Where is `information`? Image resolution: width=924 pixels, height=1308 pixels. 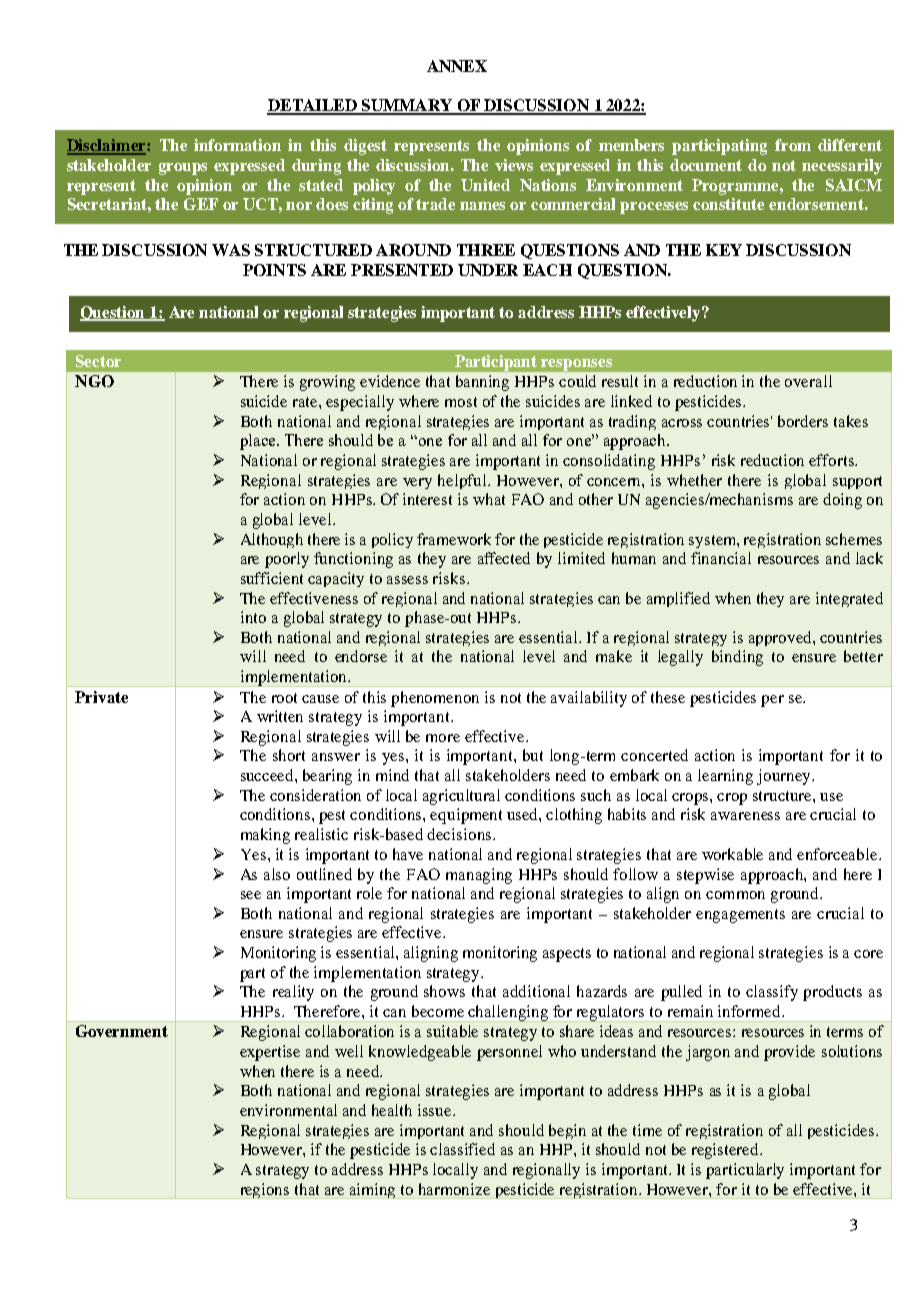
information is located at coordinates (237, 145).
